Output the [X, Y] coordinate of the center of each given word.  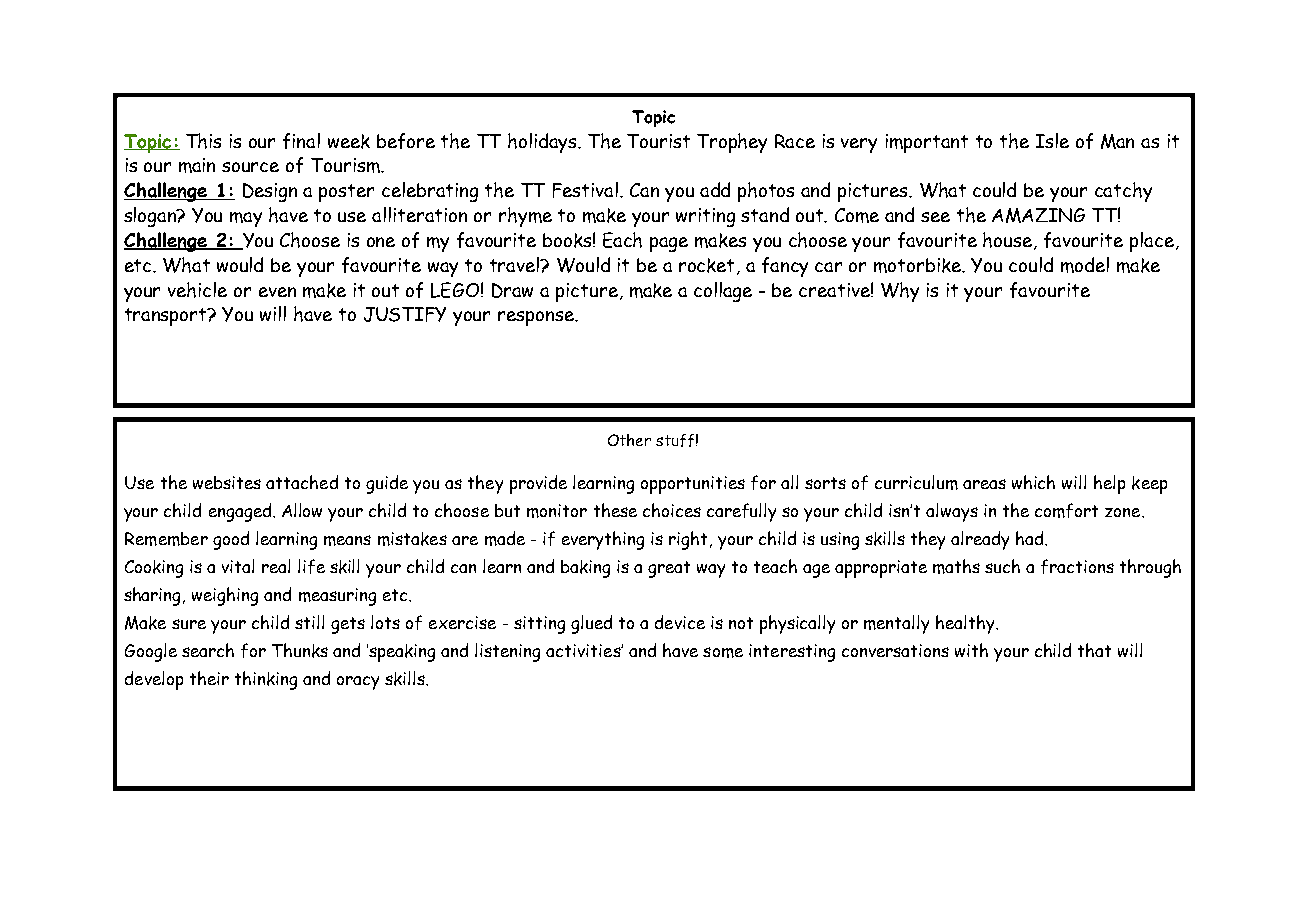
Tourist [658, 141]
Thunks [300, 650]
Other [629, 440]
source [250, 167]
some [723, 652]
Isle [1052, 140]
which [1033, 482]
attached [302, 482]
